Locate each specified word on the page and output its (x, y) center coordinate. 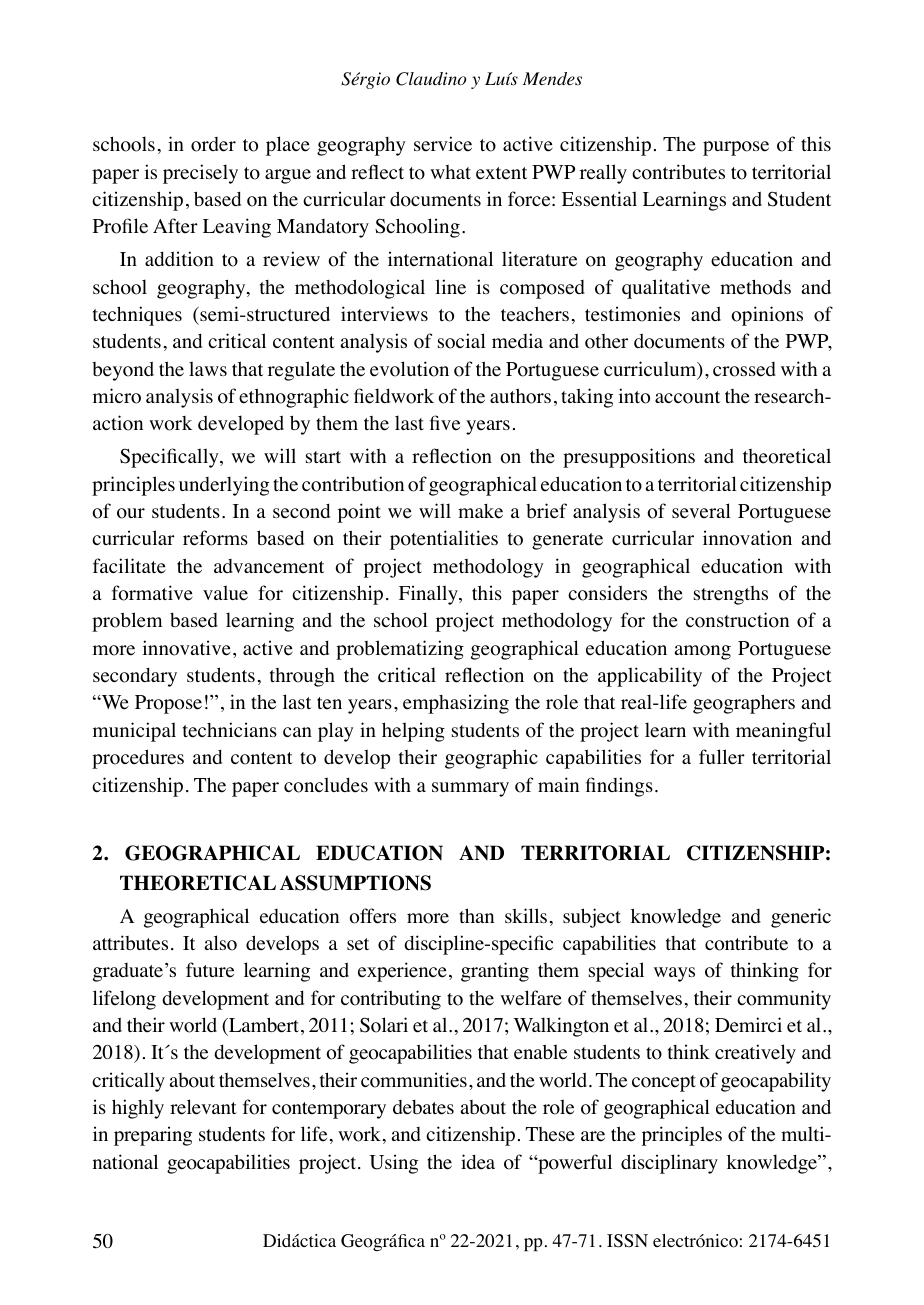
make (480, 511)
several (701, 511)
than (476, 915)
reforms (215, 538)
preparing (153, 1136)
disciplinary (669, 1164)
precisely (200, 174)
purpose (736, 148)
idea (478, 1162)
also (221, 943)
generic (801, 918)
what (450, 172)
